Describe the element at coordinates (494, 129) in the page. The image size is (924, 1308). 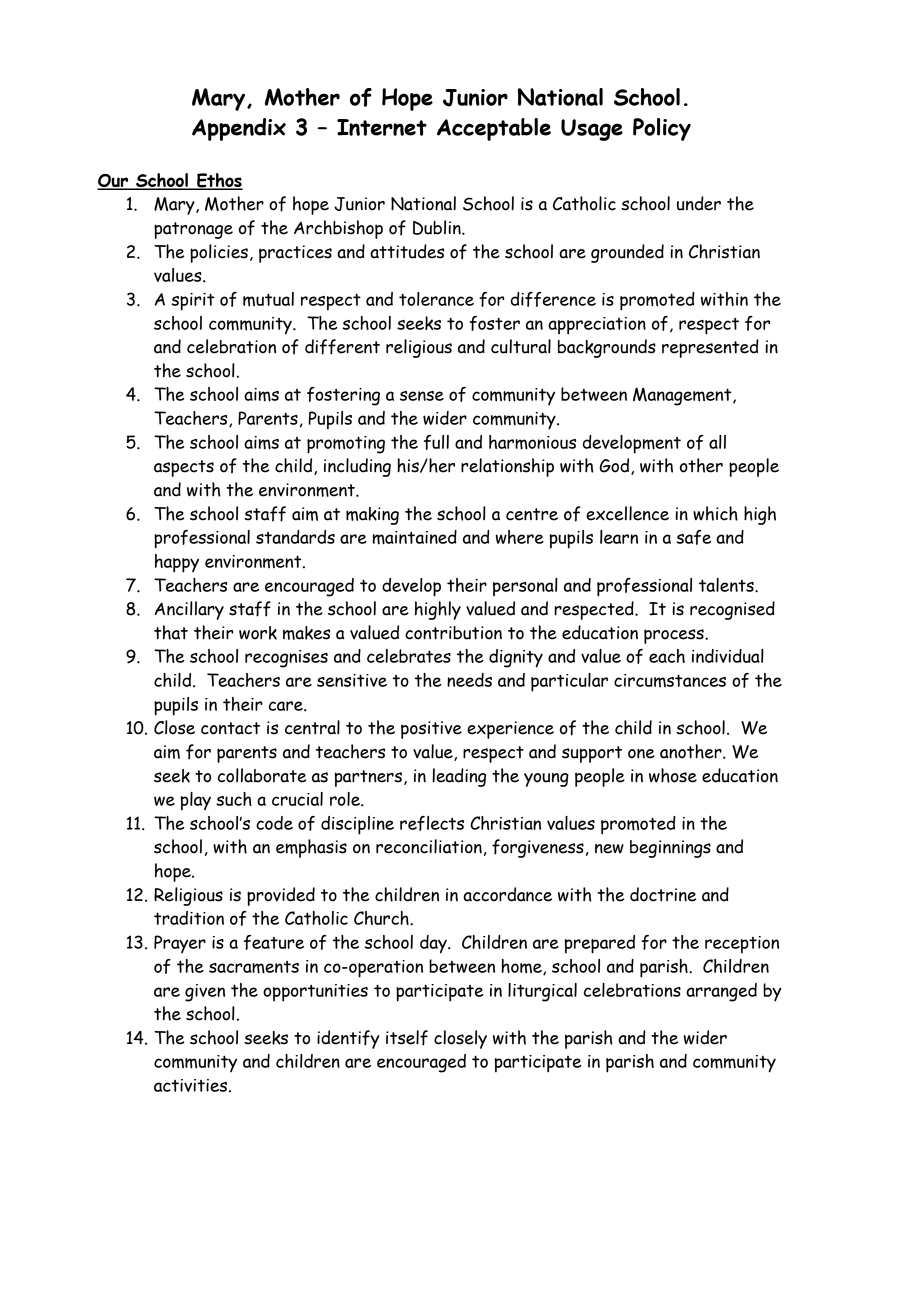
I see `Acceptable` at that location.
